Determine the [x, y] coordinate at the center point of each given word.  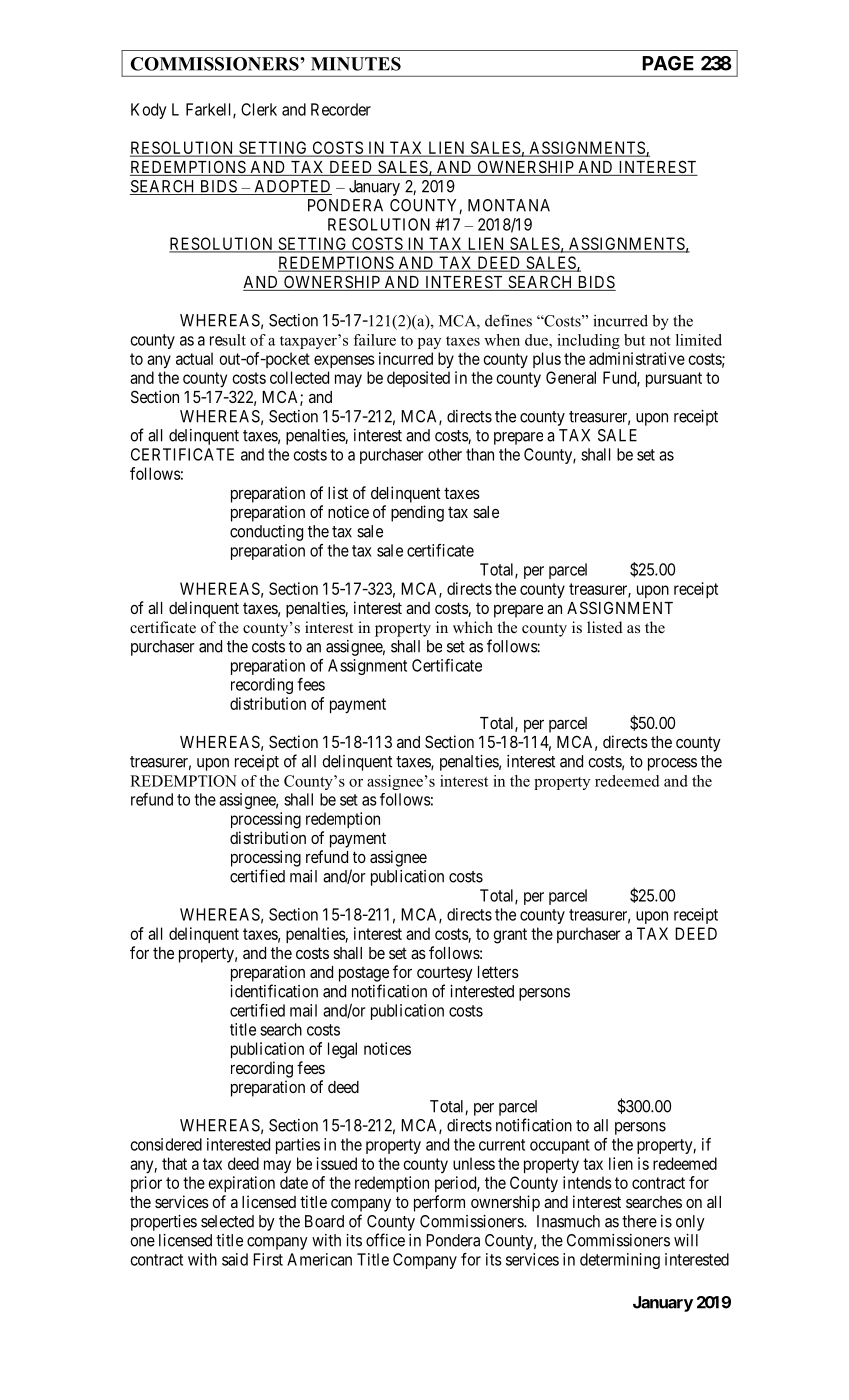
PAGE [668, 63]
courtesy [445, 974]
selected [227, 1221]
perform [439, 1203]
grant [510, 936]
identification [274, 991]
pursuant [674, 379]
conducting [266, 533]
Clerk [259, 109]
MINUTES [356, 64]
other [445, 454]
